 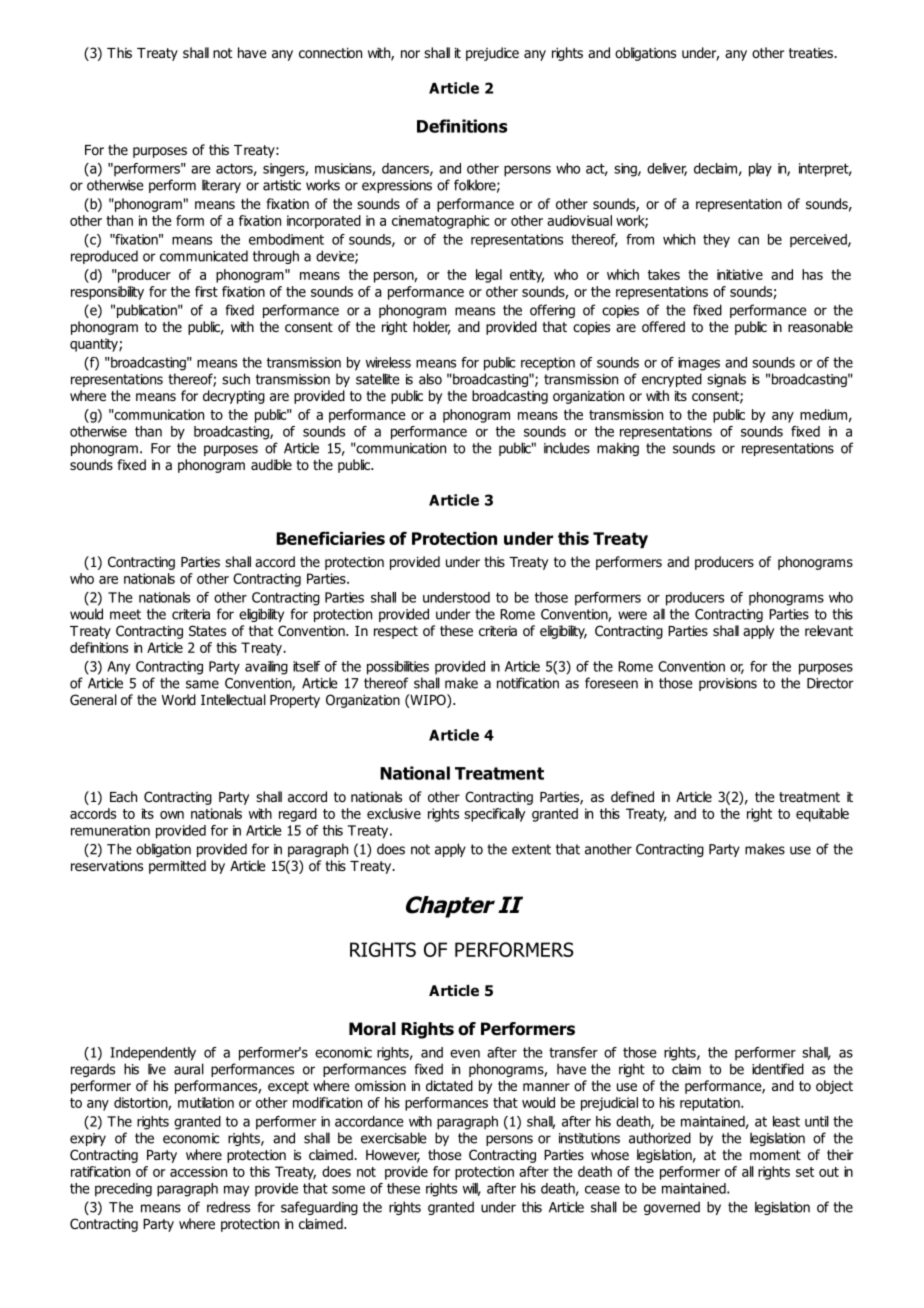 I want to click on moment, so click(x=775, y=1155).
